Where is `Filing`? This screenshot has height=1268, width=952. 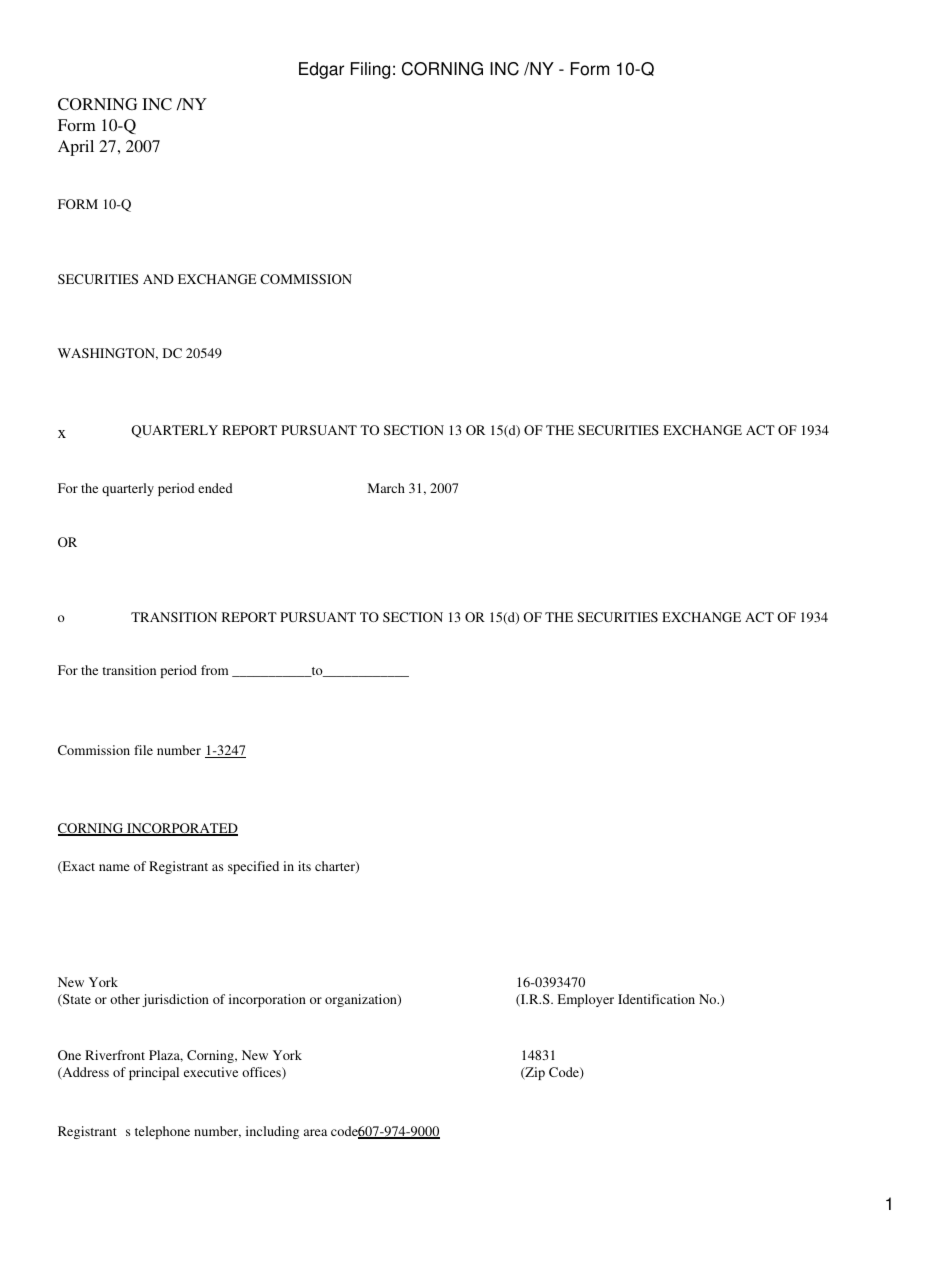
Filing is located at coordinates (370, 70).
